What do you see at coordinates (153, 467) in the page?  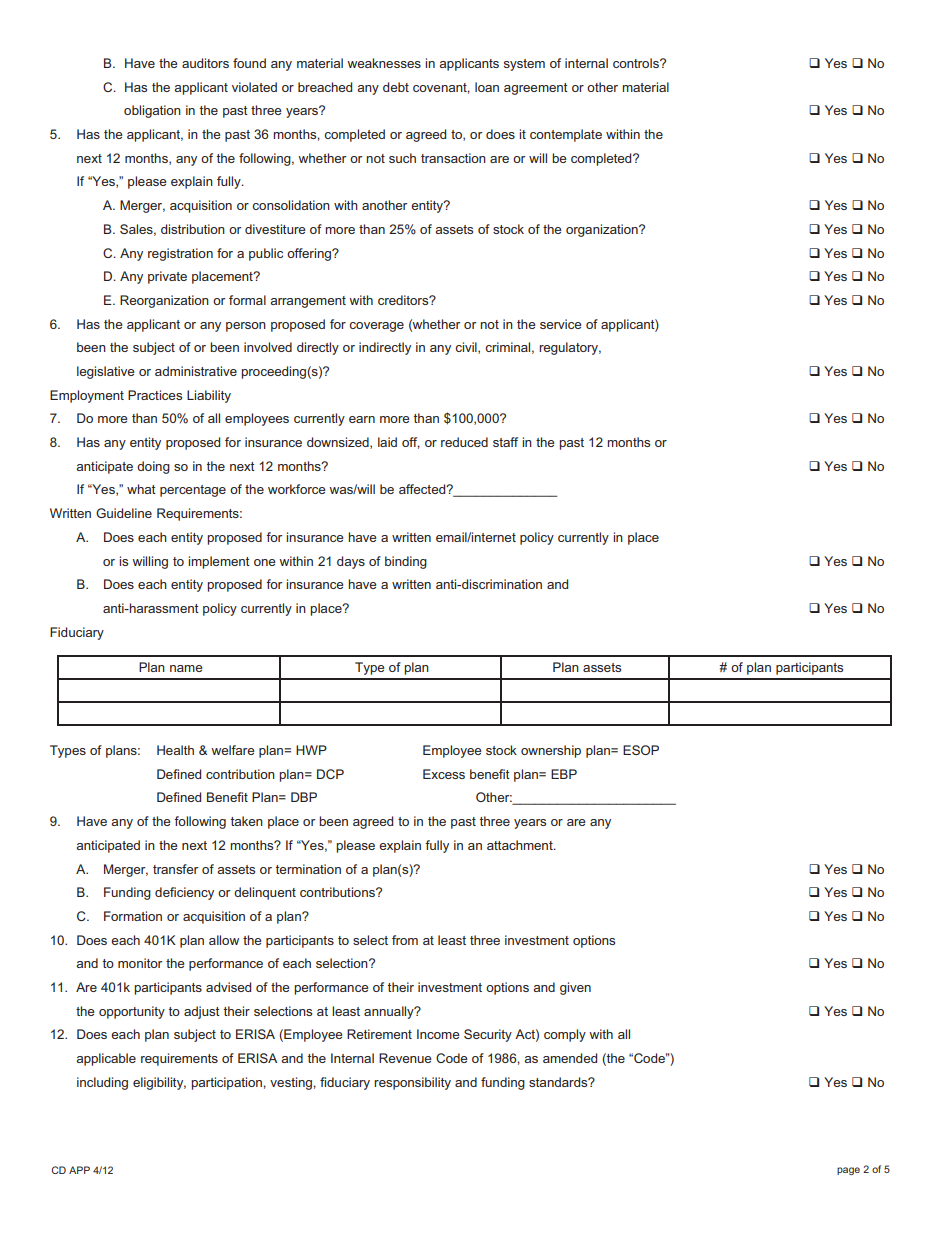 I see `doing` at bounding box center [153, 467].
